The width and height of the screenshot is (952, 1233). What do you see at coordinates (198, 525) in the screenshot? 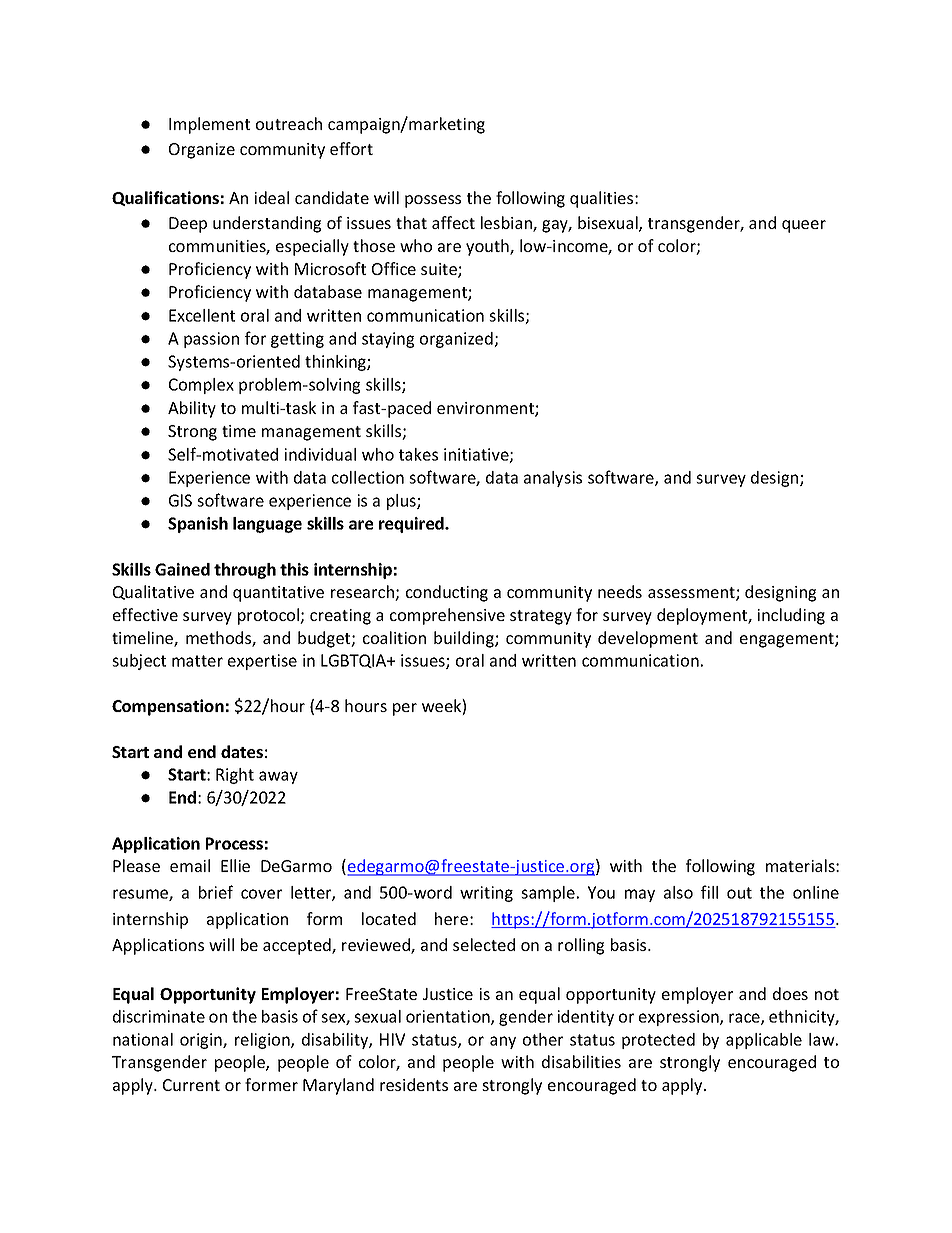
I see `Spanish` at bounding box center [198, 525].
